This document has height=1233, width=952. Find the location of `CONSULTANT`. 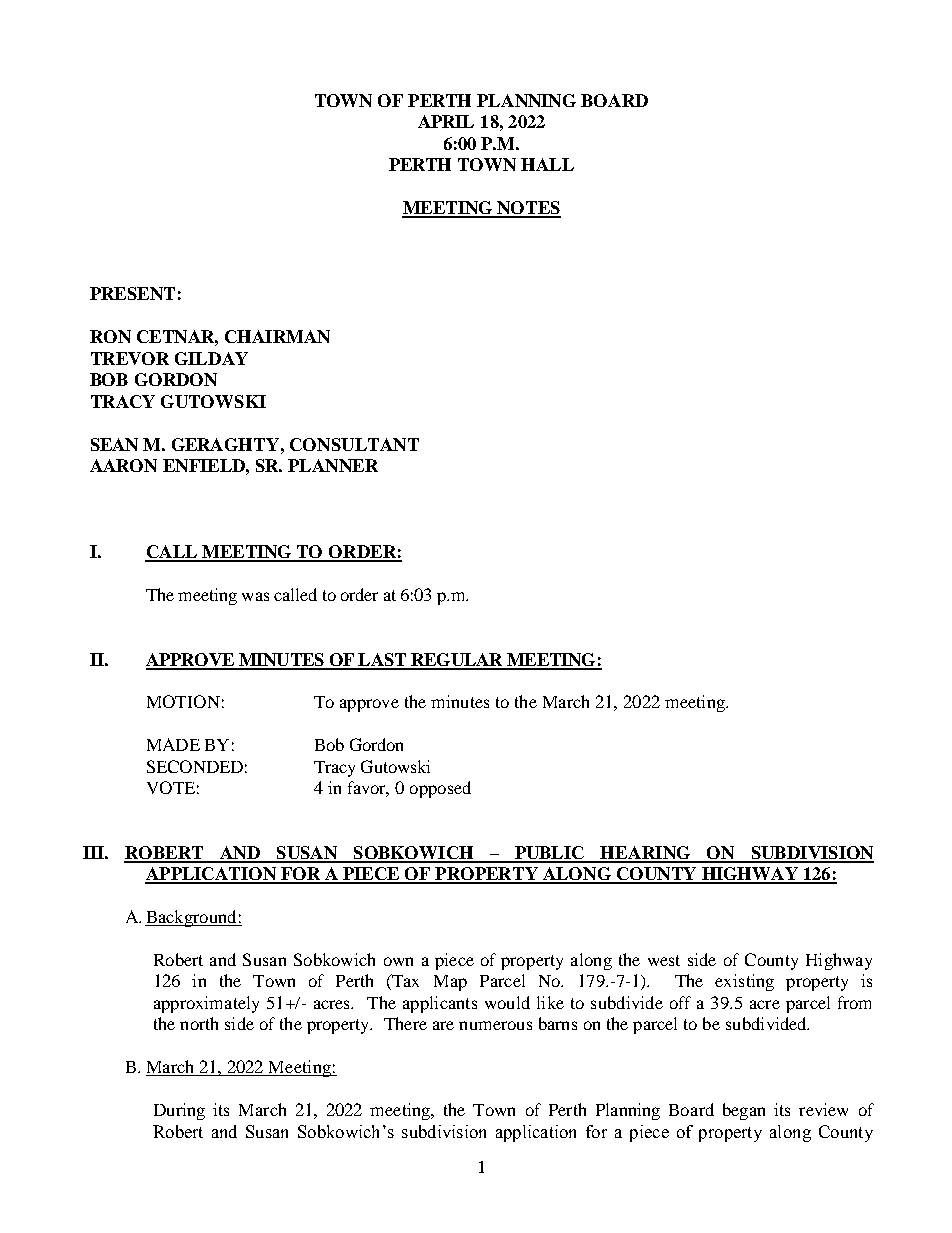

CONSULTANT is located at coordinates (354, 444).
